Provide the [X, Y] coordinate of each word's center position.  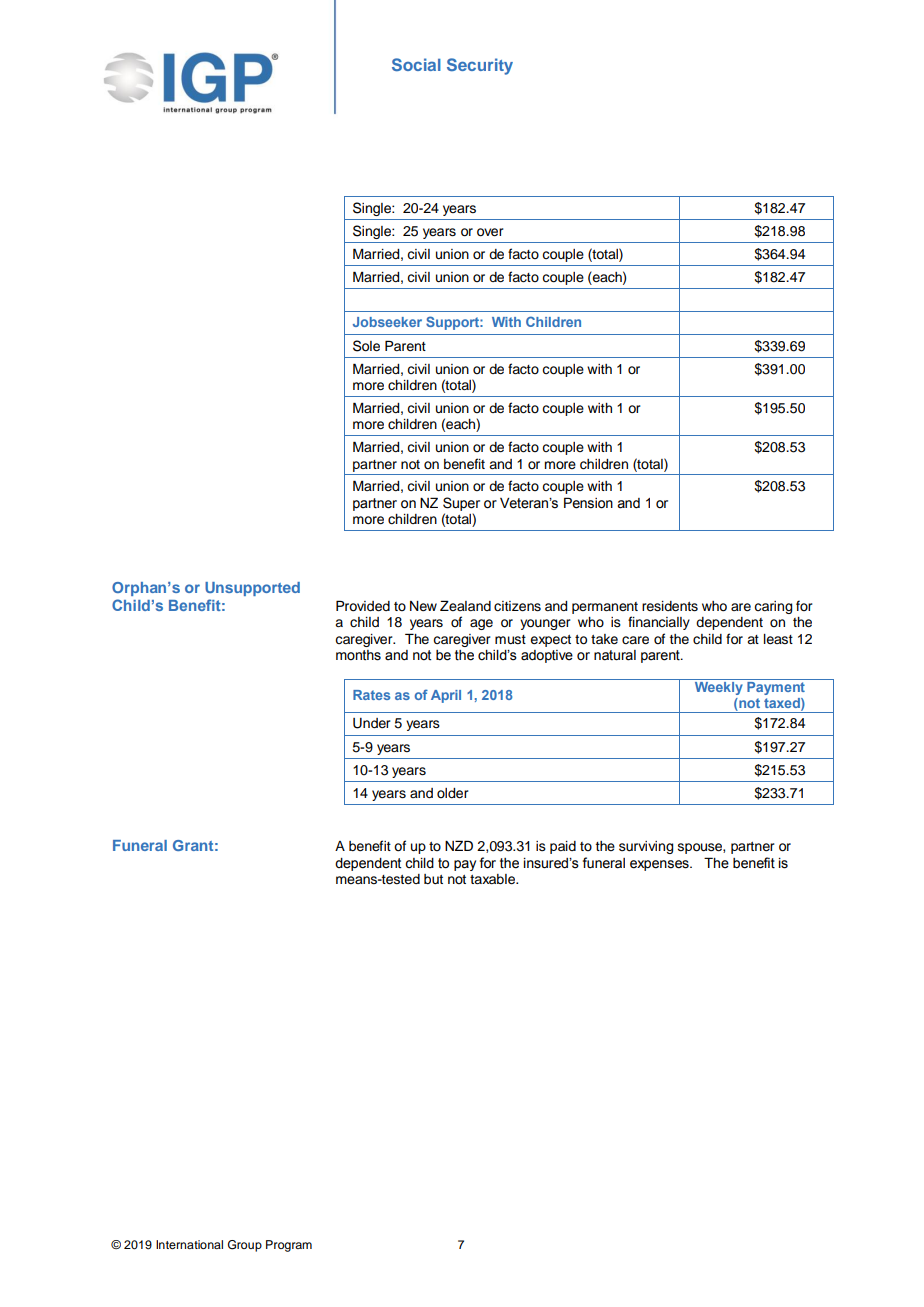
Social [416, 64]
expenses [660, 865]
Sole [366, 346]
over [490, 232]
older [453, 793]
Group [245, 1246]
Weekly [718, 687]
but [433, 879]
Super [461, 504]
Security [480, 66]
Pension [588, 503]
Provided [363, 606]
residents [670, 606]
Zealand [465, 605]
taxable [493, 879]
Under [372, 723]
